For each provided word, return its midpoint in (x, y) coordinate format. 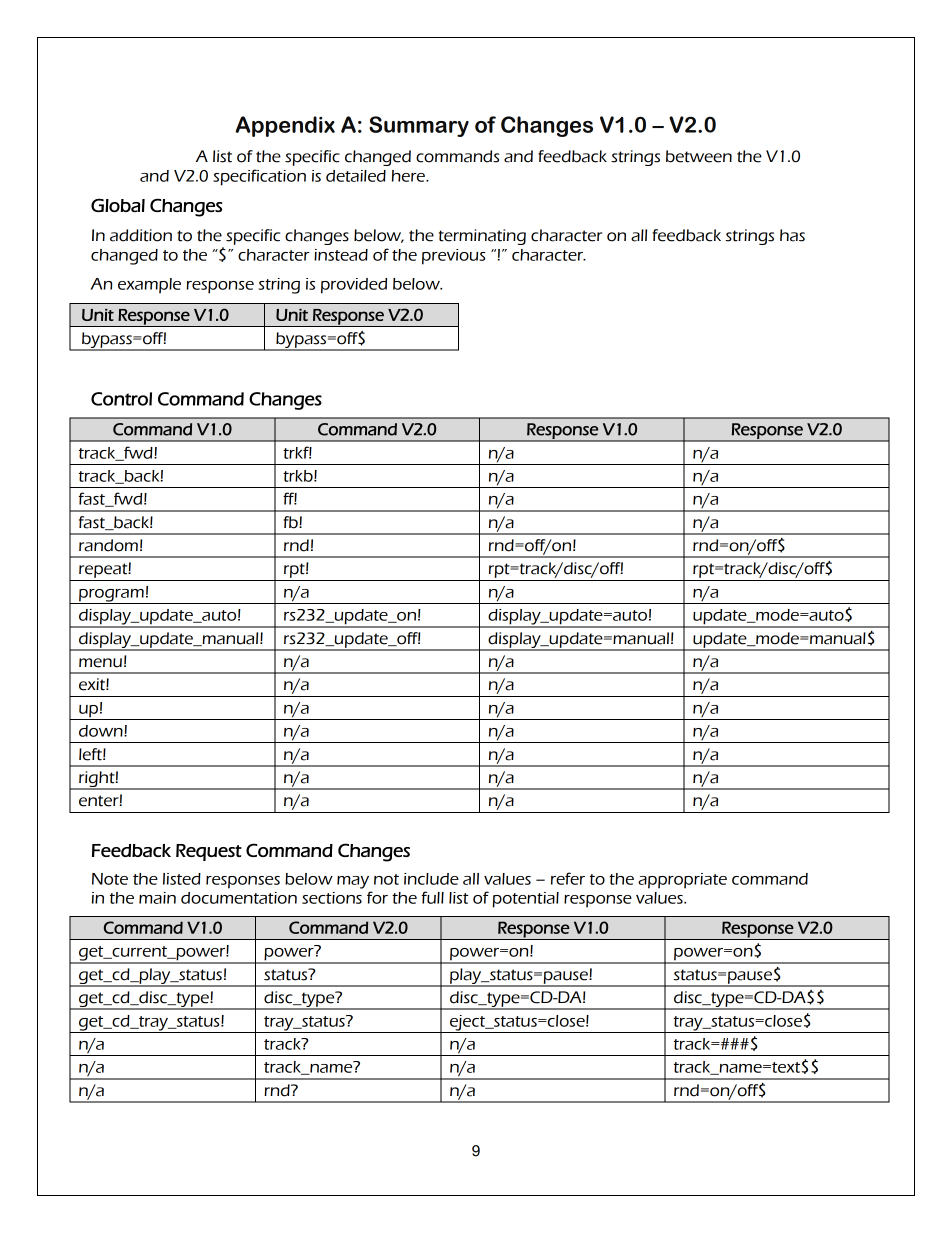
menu (100, 663)
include (431, 879)
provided (354, 286)
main (157, 898)
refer (568, 878)
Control (121, 399)
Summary (419, 126)
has (792, 235)
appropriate (682, 881)
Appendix (285, 126)
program (111, 596)
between (699, 156)
